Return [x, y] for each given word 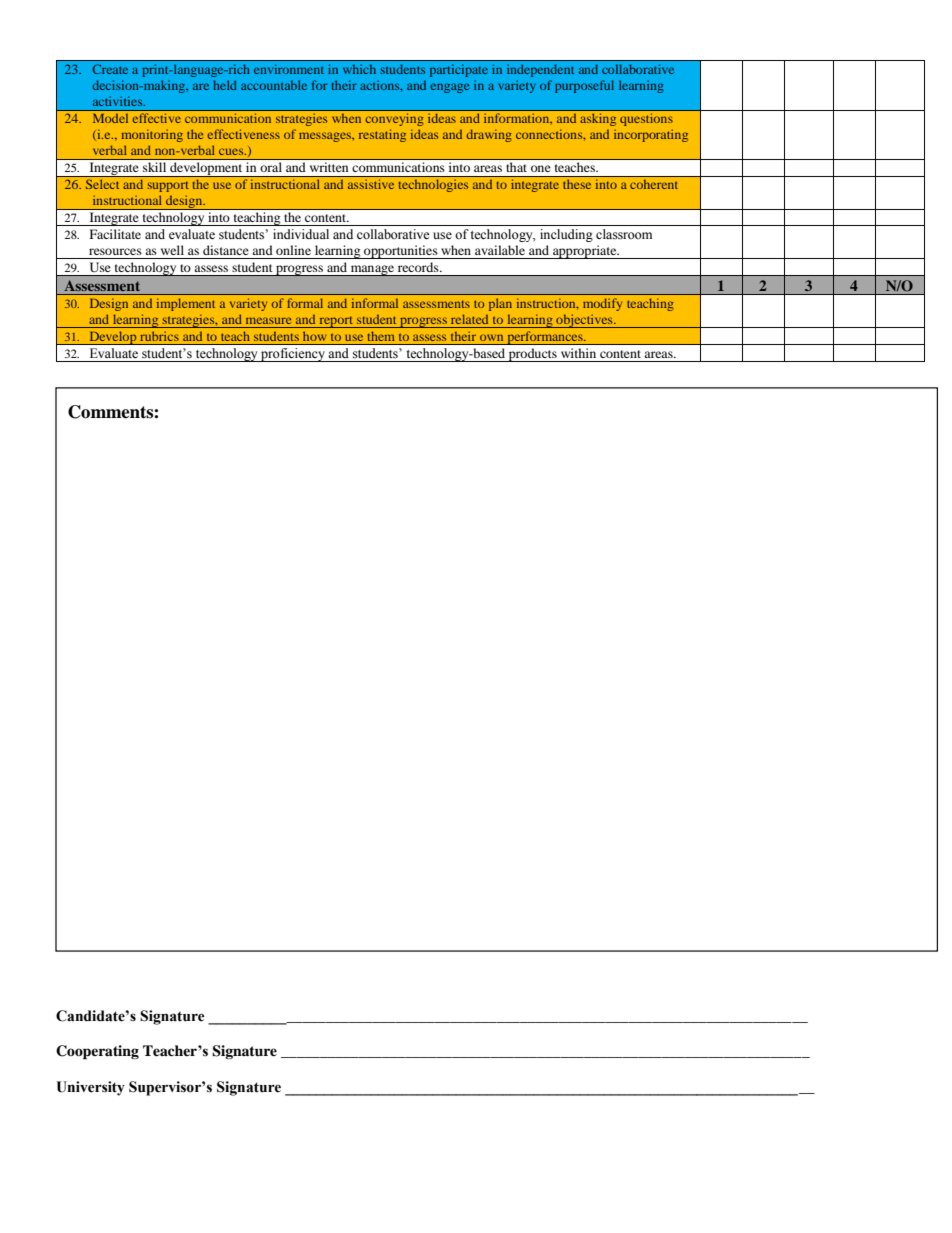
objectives [584, 321]
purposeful [584, 86]
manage [372, 270]
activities [119, 101]
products [533, 355]
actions [381, 85]
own [491, 337]
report [336, 322]
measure [268, 320]
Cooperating [97, 1052]
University [90, 1088]
